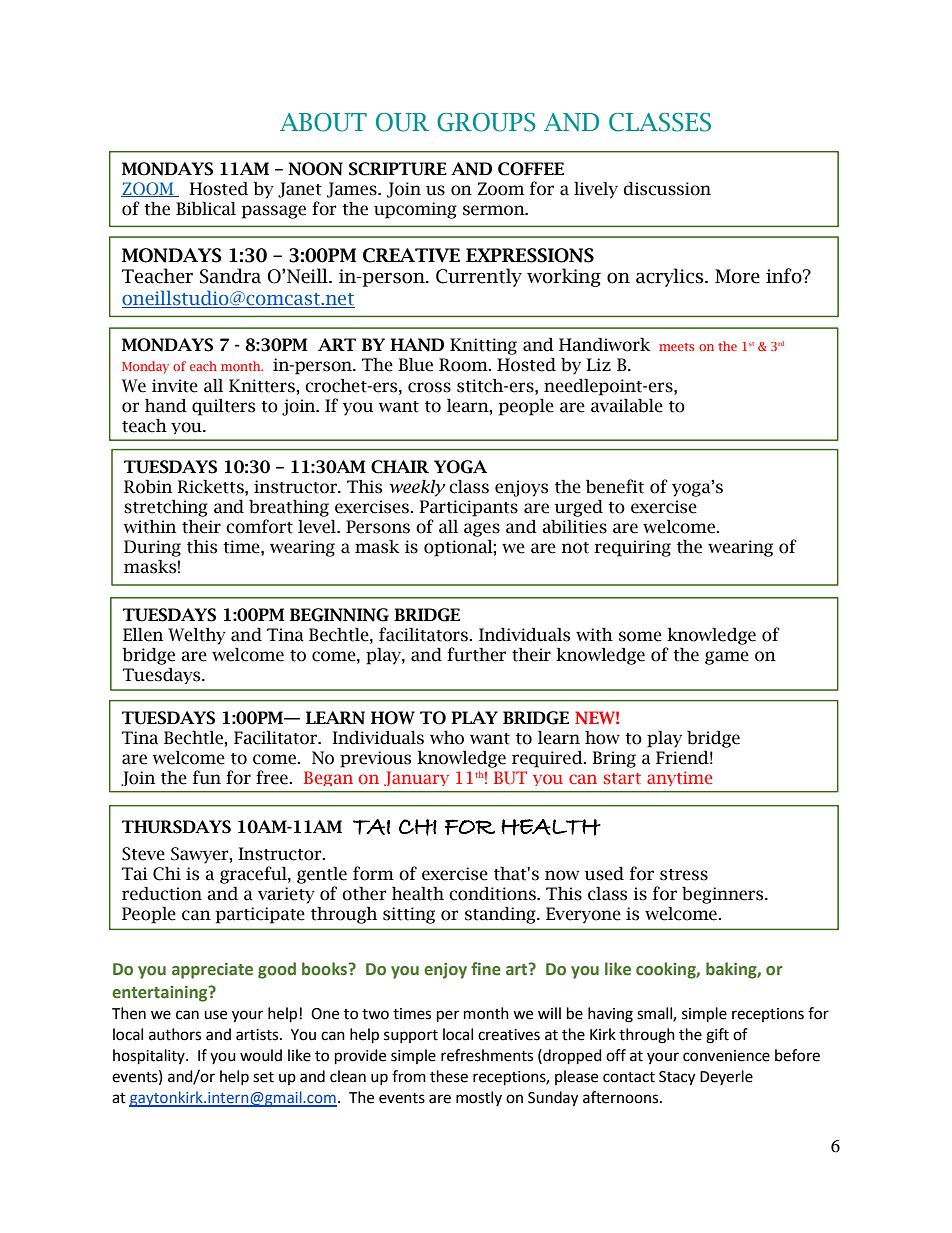  What do you see at coordinates (486, 122) in the screenshot?
I see `GROUPS` at bounding box center [486, 122].
